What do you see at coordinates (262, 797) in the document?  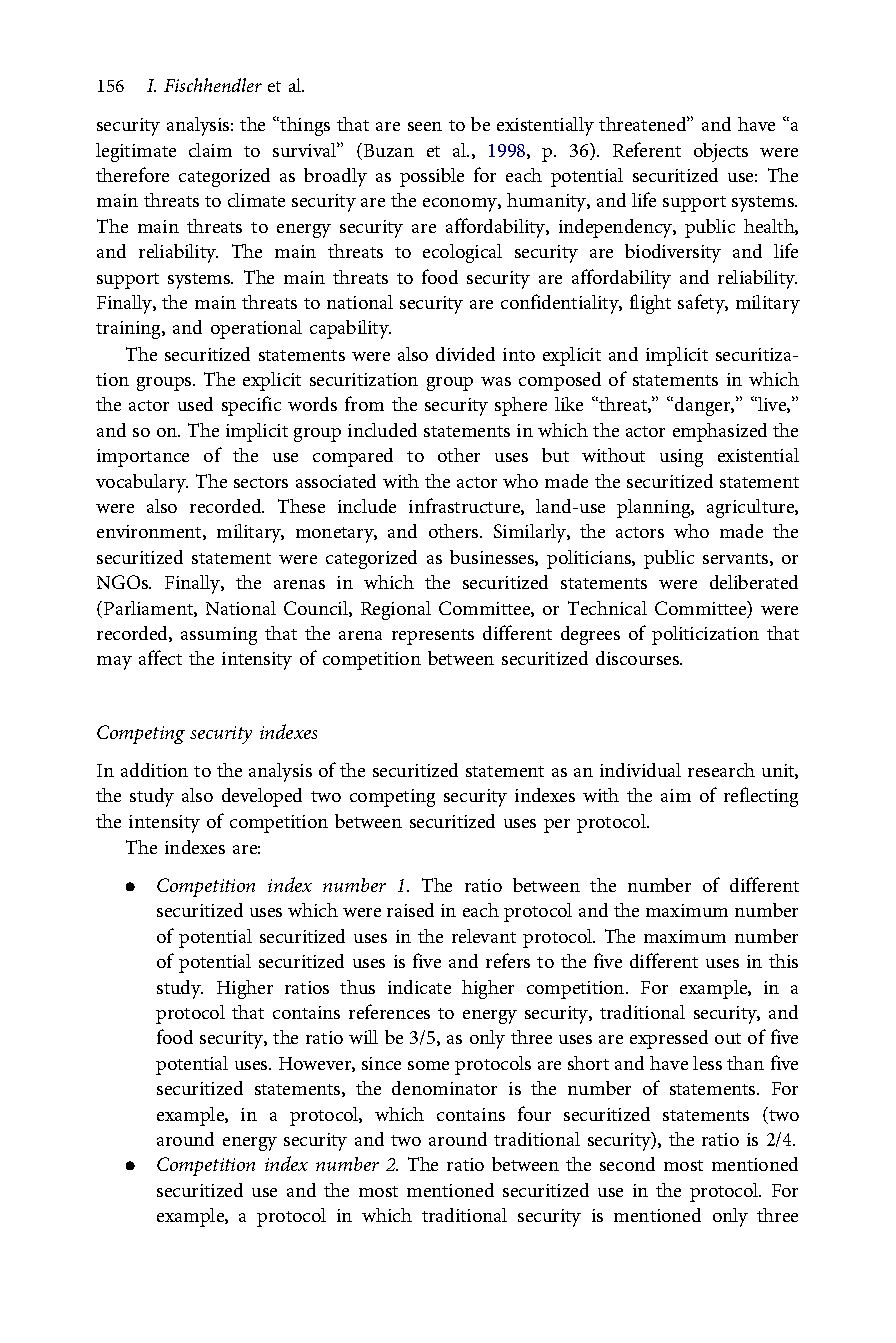 I see `developed` at bounding box center [262, 797].
